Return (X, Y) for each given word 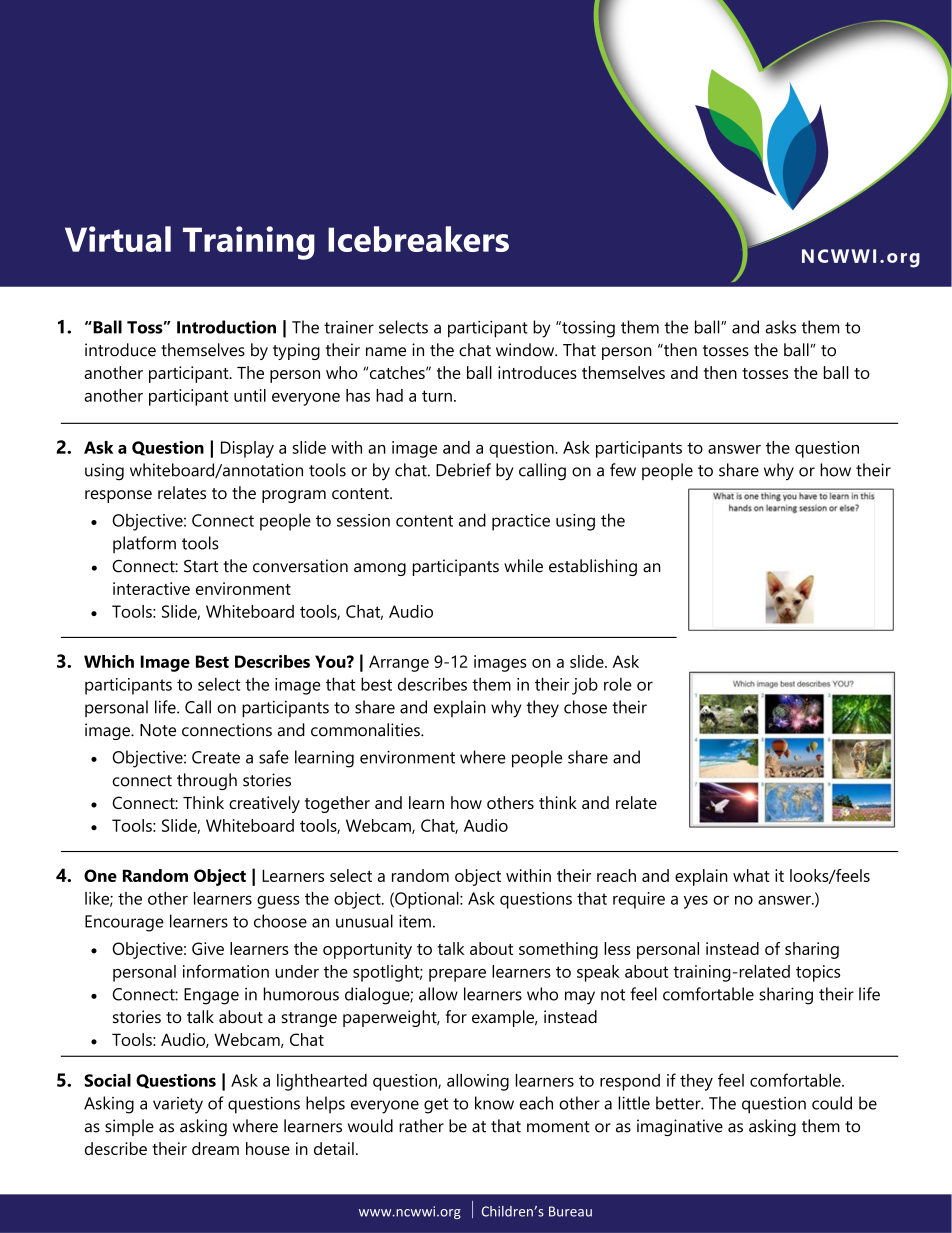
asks (781, 327)
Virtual (118, 239)
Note (158, 730)
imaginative (680, 1127)
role (618, 684)
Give (208, 948)
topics (818, 973)
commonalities (366, 730)
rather (421, 1126)
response (118, 496)
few (623, 470)
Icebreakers (418, 239)
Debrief (463, 470)
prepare (457, 975)
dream (215, 1148)
